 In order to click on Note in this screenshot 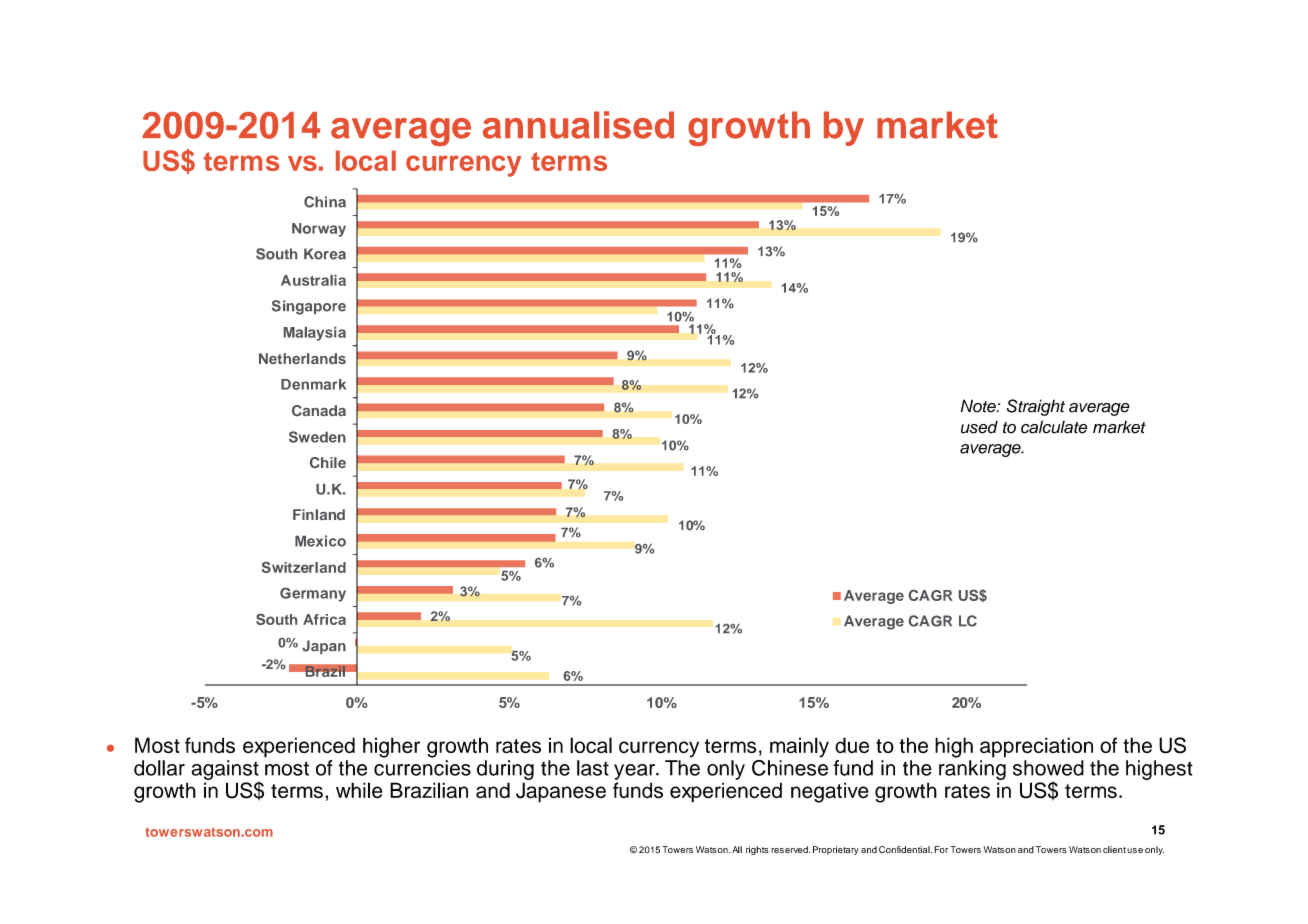, I will do `click(979, 406)`.
